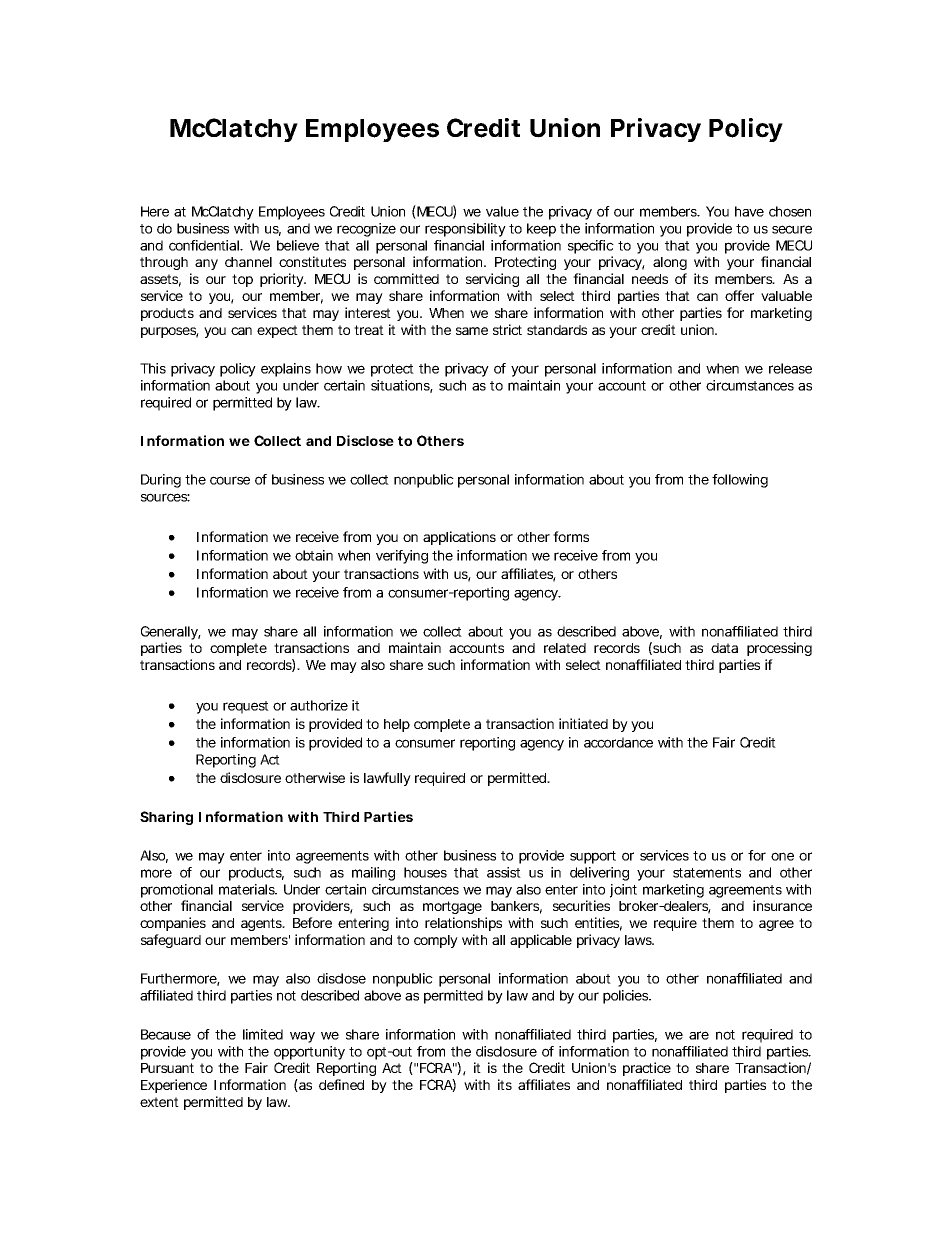 This screenshot has height=1233, width=952. I want to click on have, so click(749, 211).
